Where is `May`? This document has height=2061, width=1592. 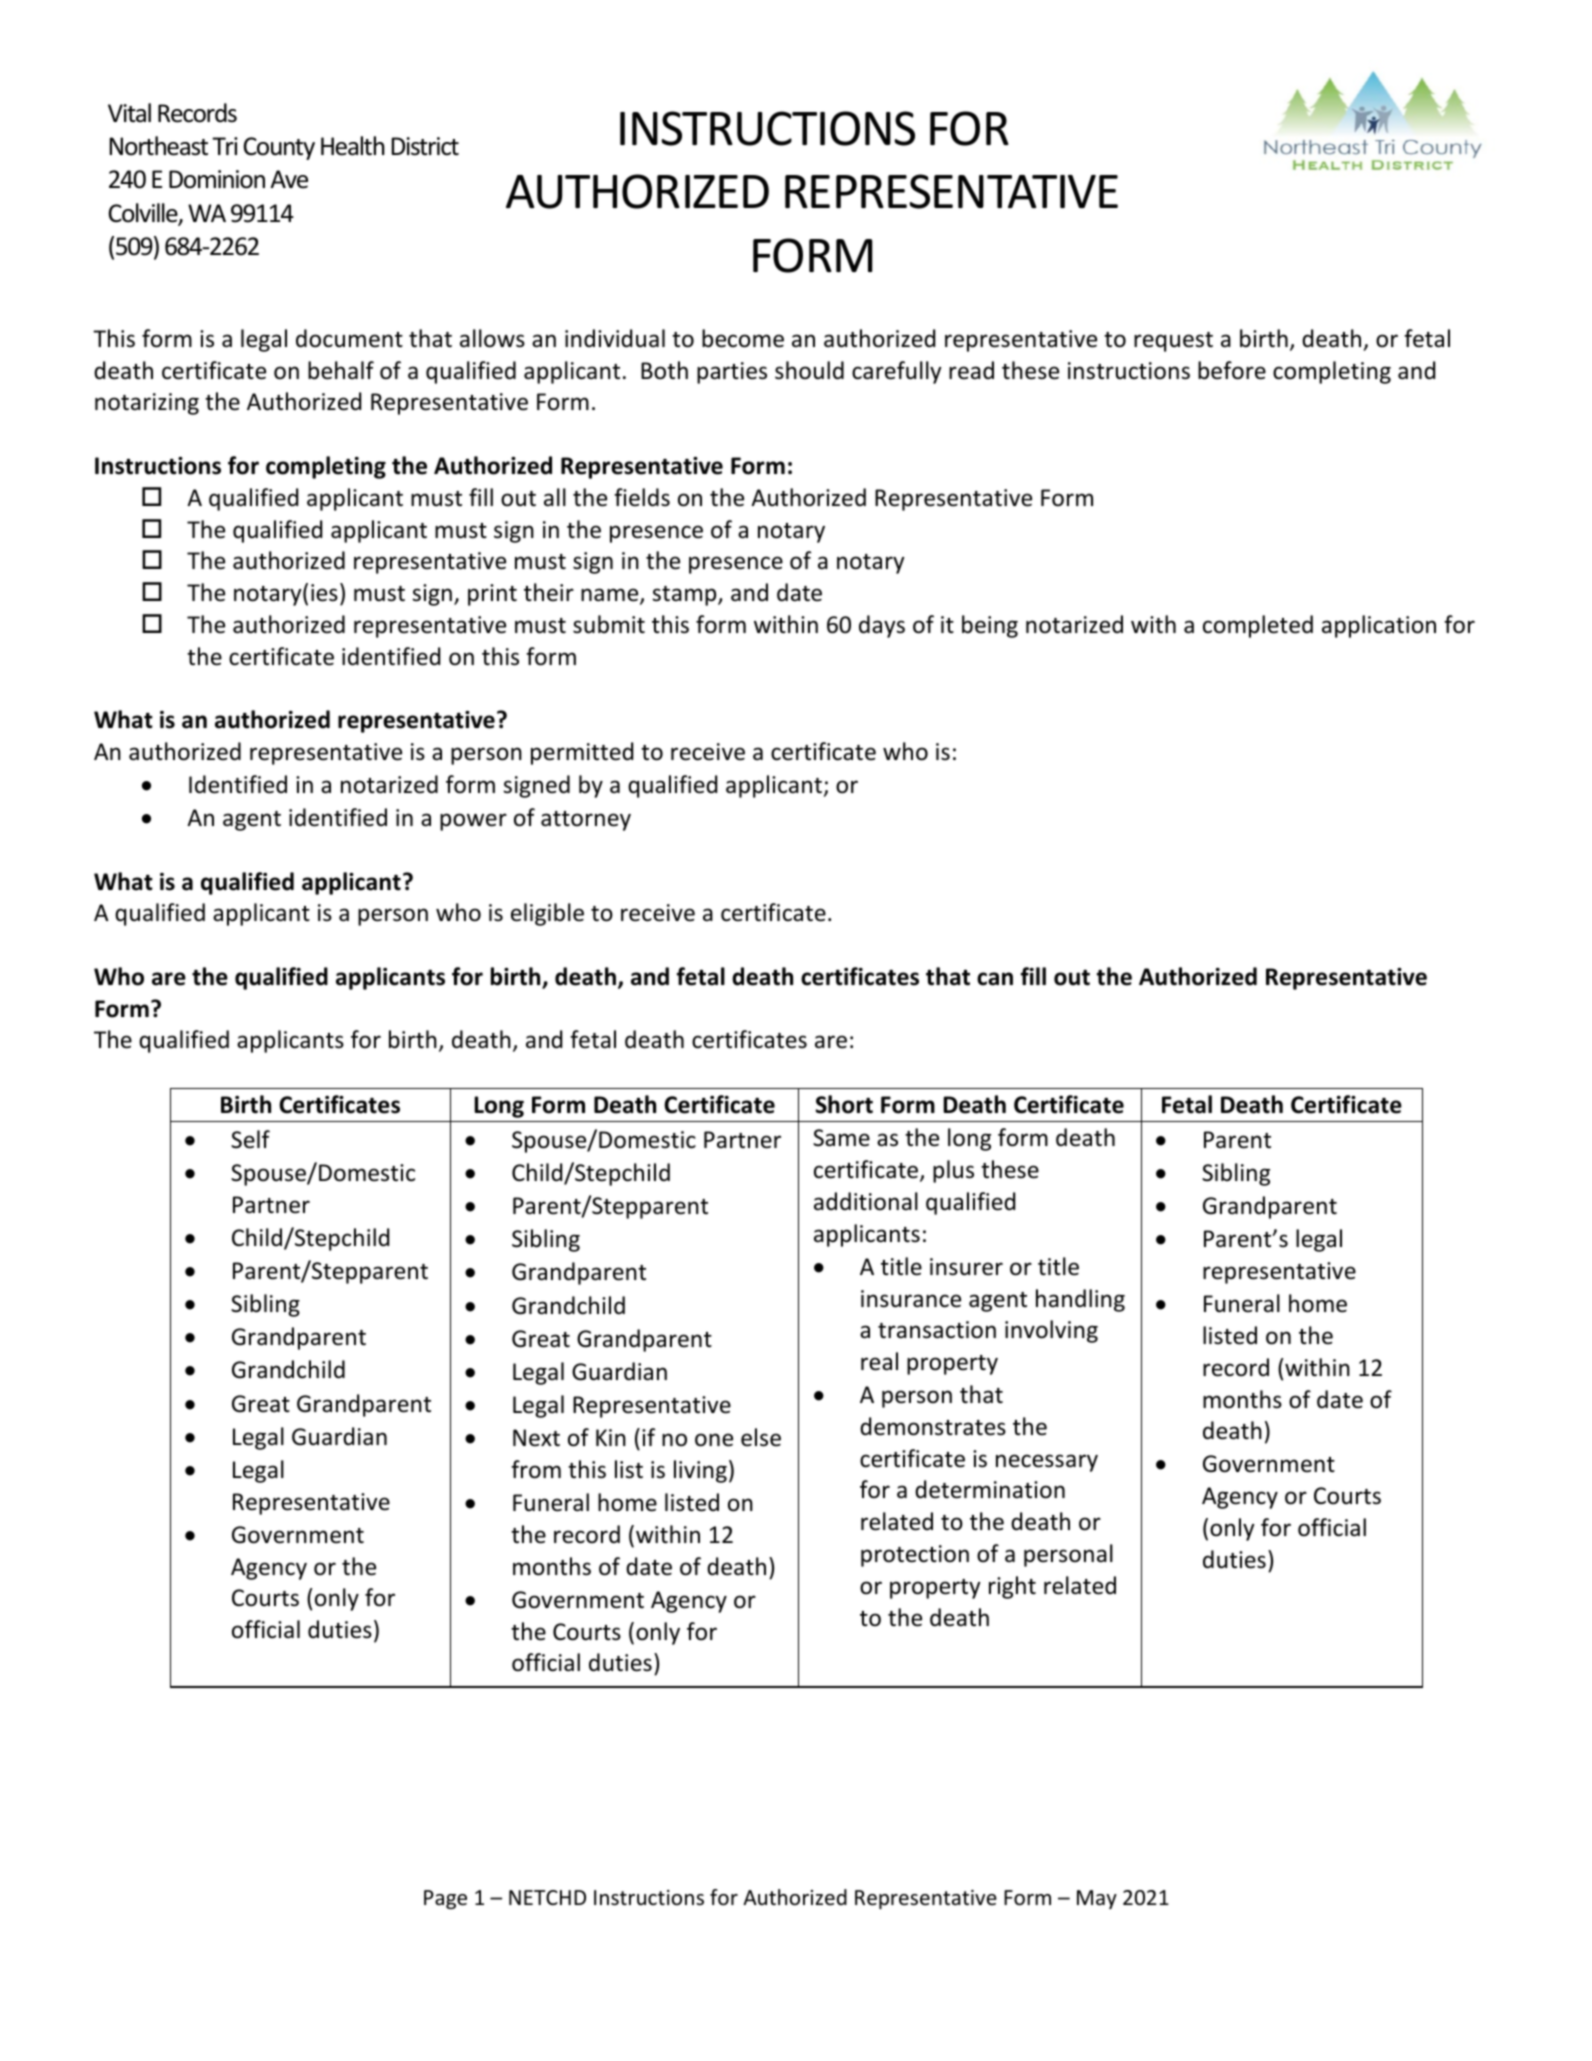 May is located at coordinates (1097, 1899).
